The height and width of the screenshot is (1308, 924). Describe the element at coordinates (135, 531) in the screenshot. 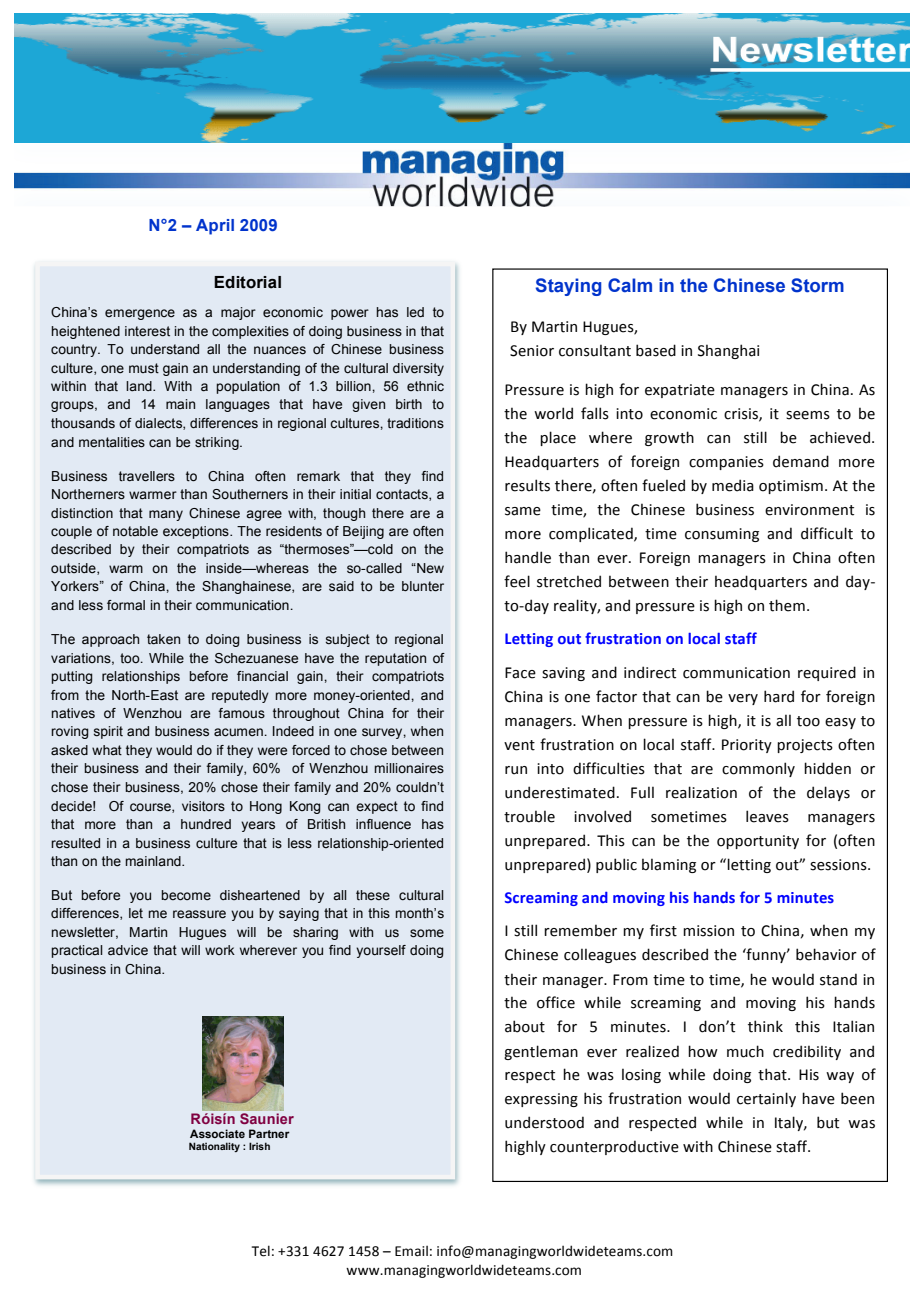

I see `notable` at that location.
